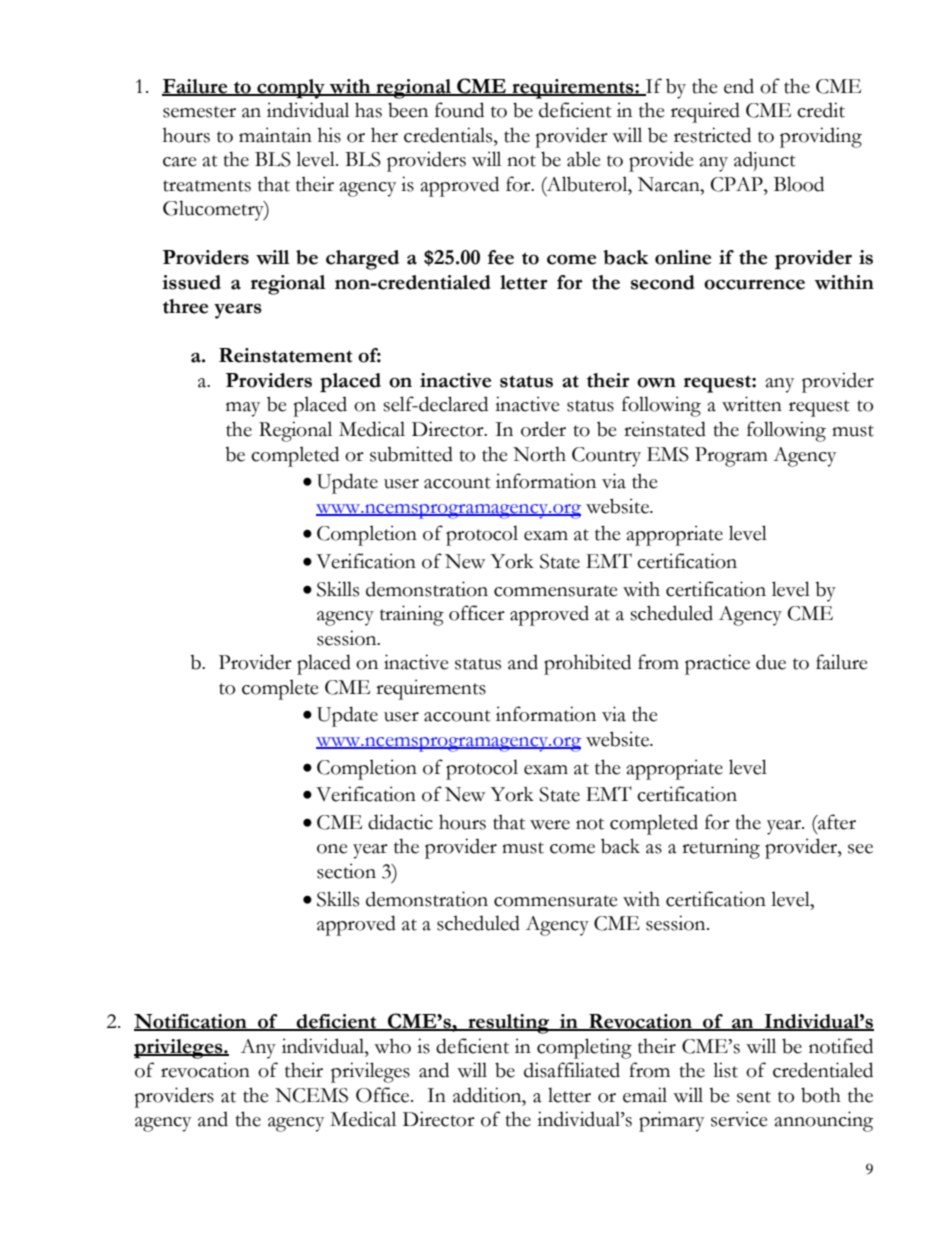 The width and height of the image is (952, 1233). I want to click on written, so click(752, 404).
